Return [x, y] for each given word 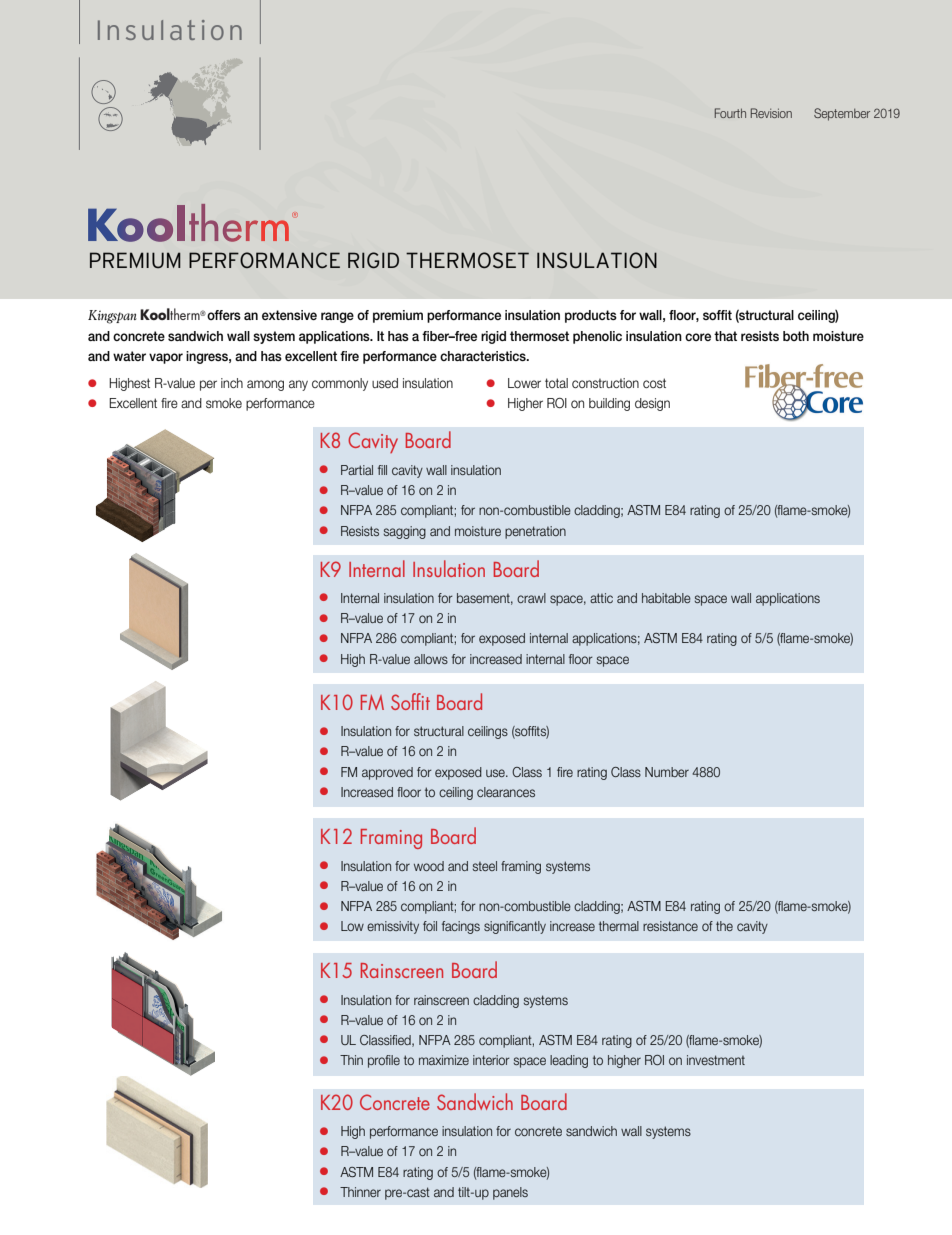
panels [510, 1193]
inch [232, 383]
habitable [666, 598]
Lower [524, 383]
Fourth [730, 113]
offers [223, 315]
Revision [771, 113]
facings [461, 927]
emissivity [393, 927]
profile [384, 1061]
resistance [670, 926]
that [725, 336]
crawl [531, 598]
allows [431, 659]
